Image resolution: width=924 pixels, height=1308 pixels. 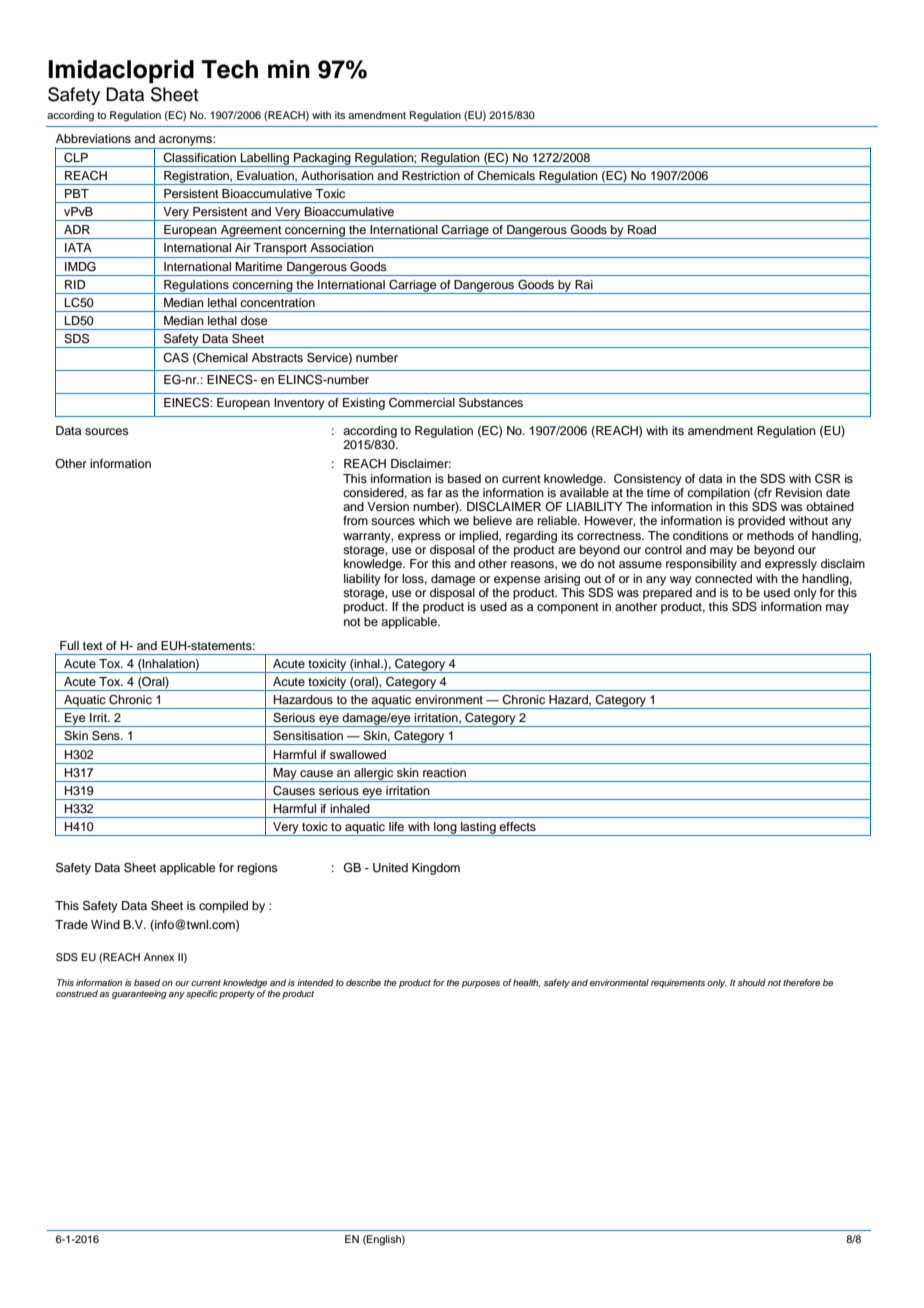 I want to click on purposes, so click(x=480, y=984).
